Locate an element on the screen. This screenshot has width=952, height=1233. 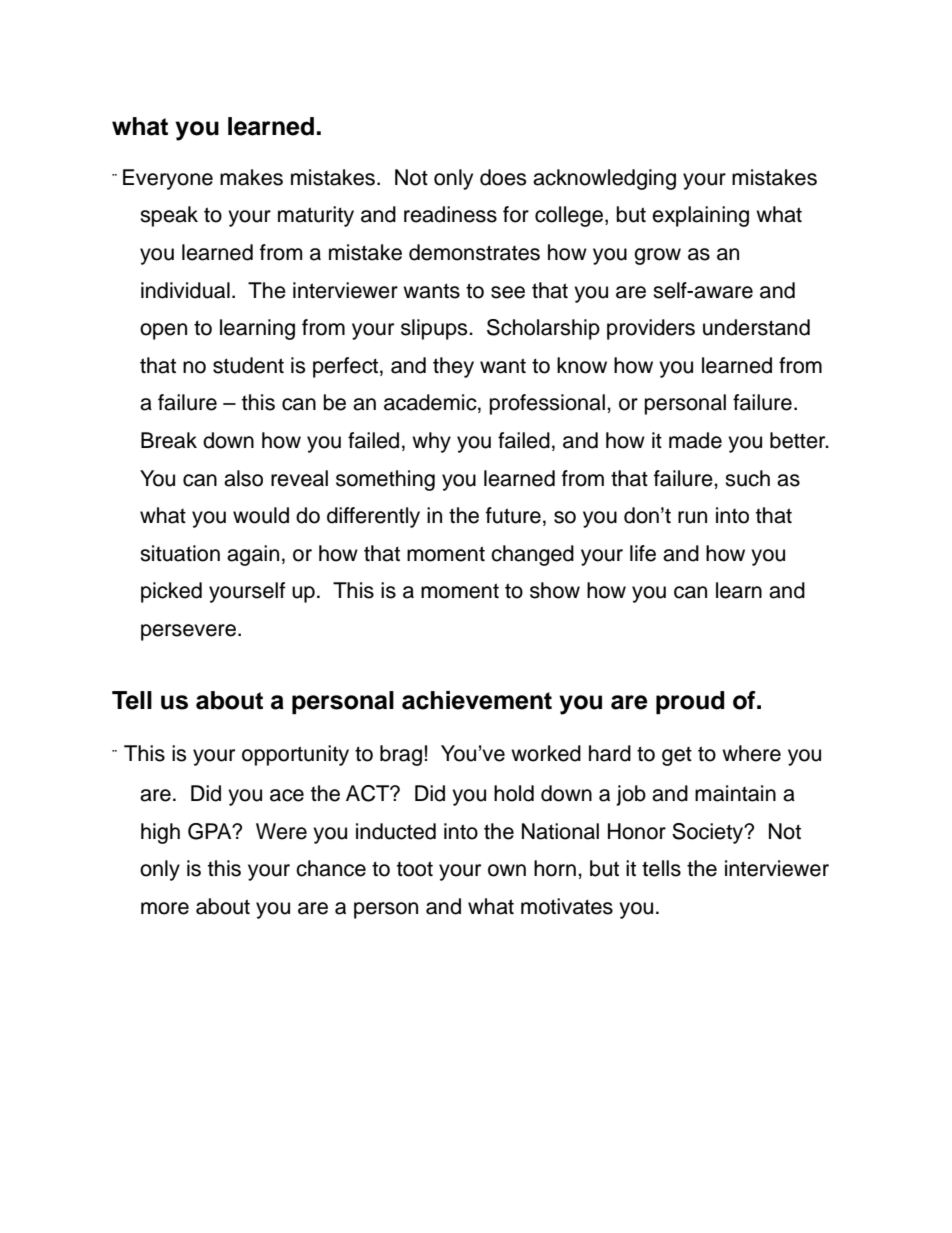
explaining is located at coordinates (700, 216).
